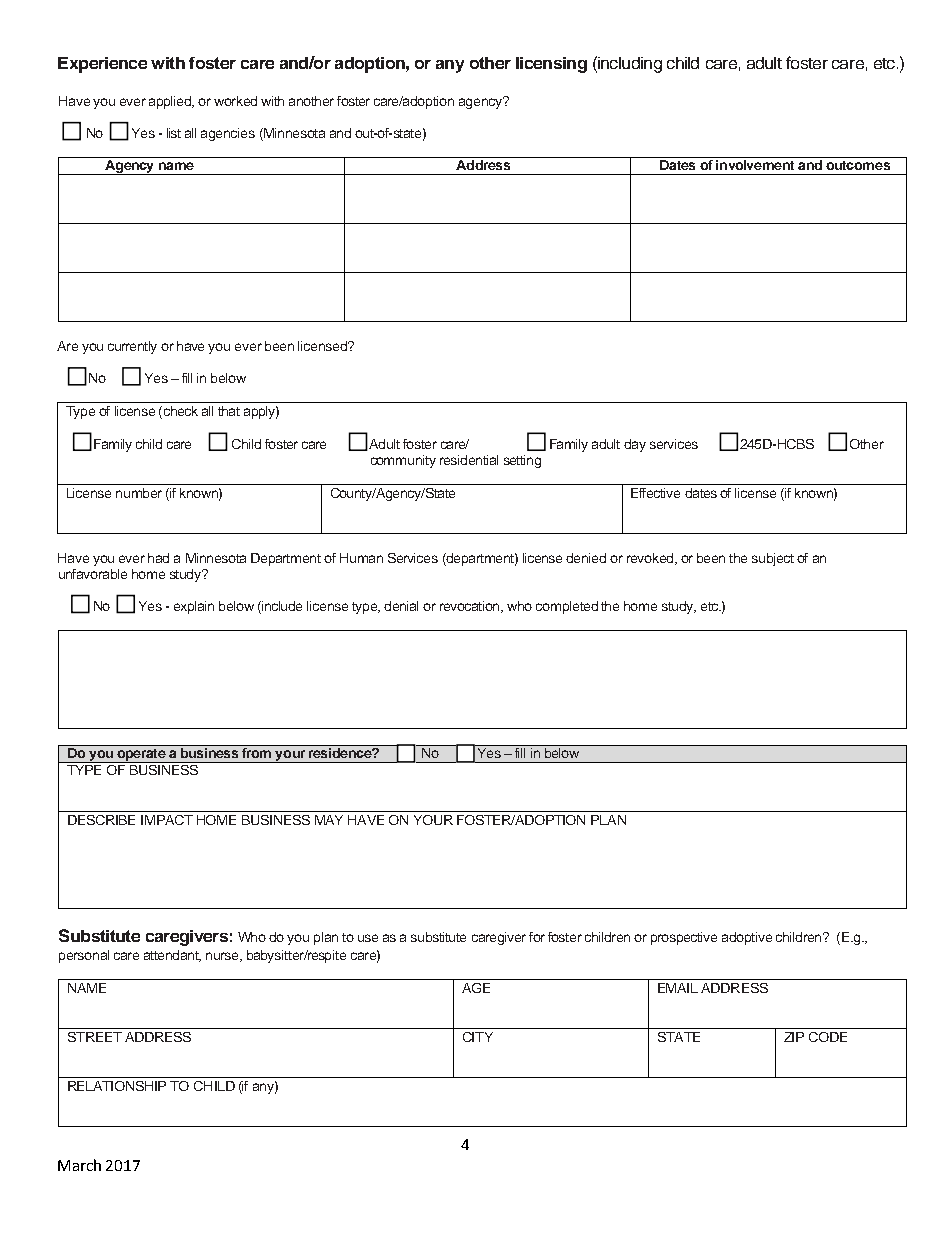 This screenshot has height=1233, width=952. What do you see at coordinates (194, 607) in the screenshot?
I see `explain` at bounding box center [194, 607].
